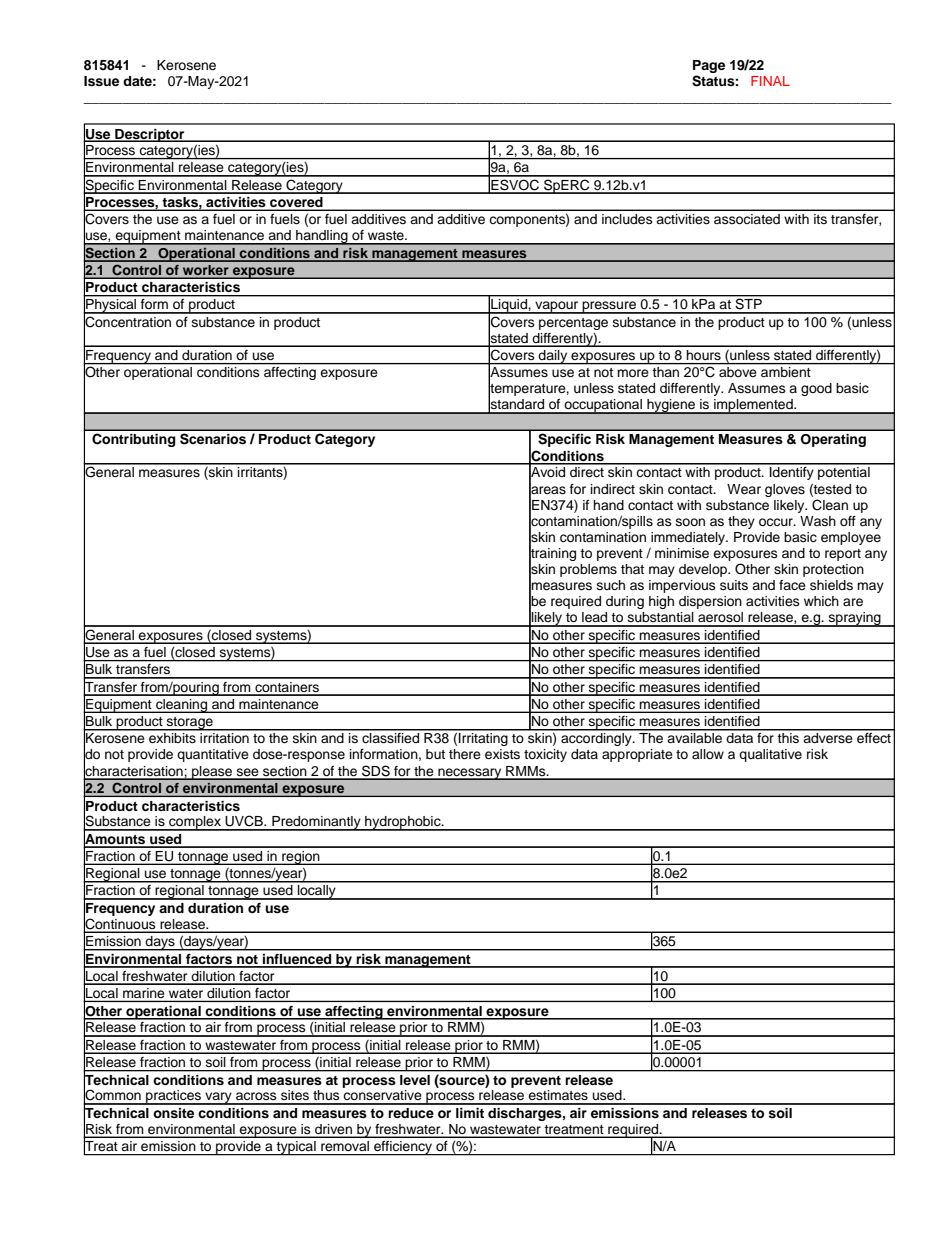  Describe the element at coordinates (833, 440) in the document. I see `Operating` at that location.
